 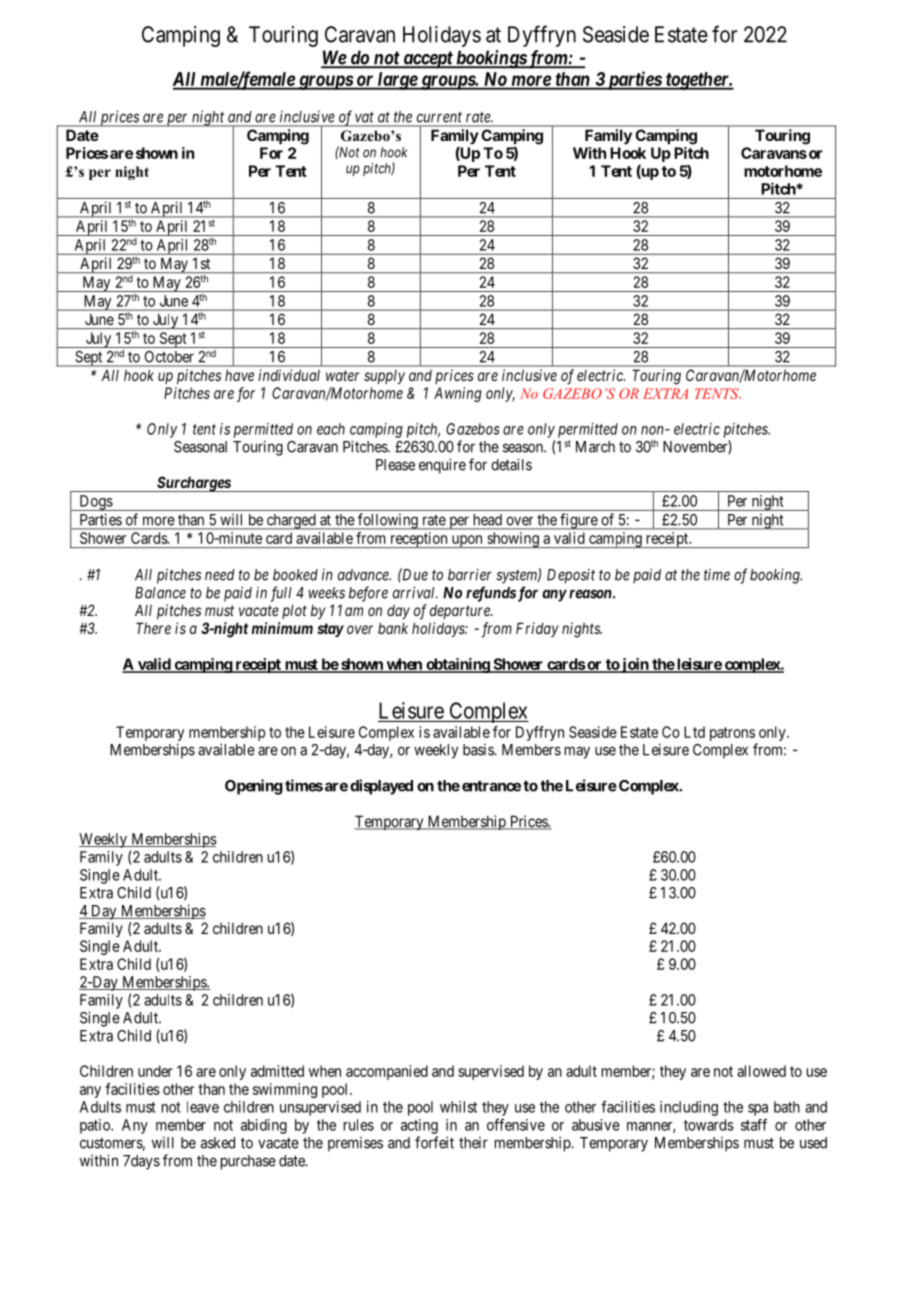 What do you see at coordinates (203, 1107) in the page?
I see `leave` at bounding box center [203, 1107].
